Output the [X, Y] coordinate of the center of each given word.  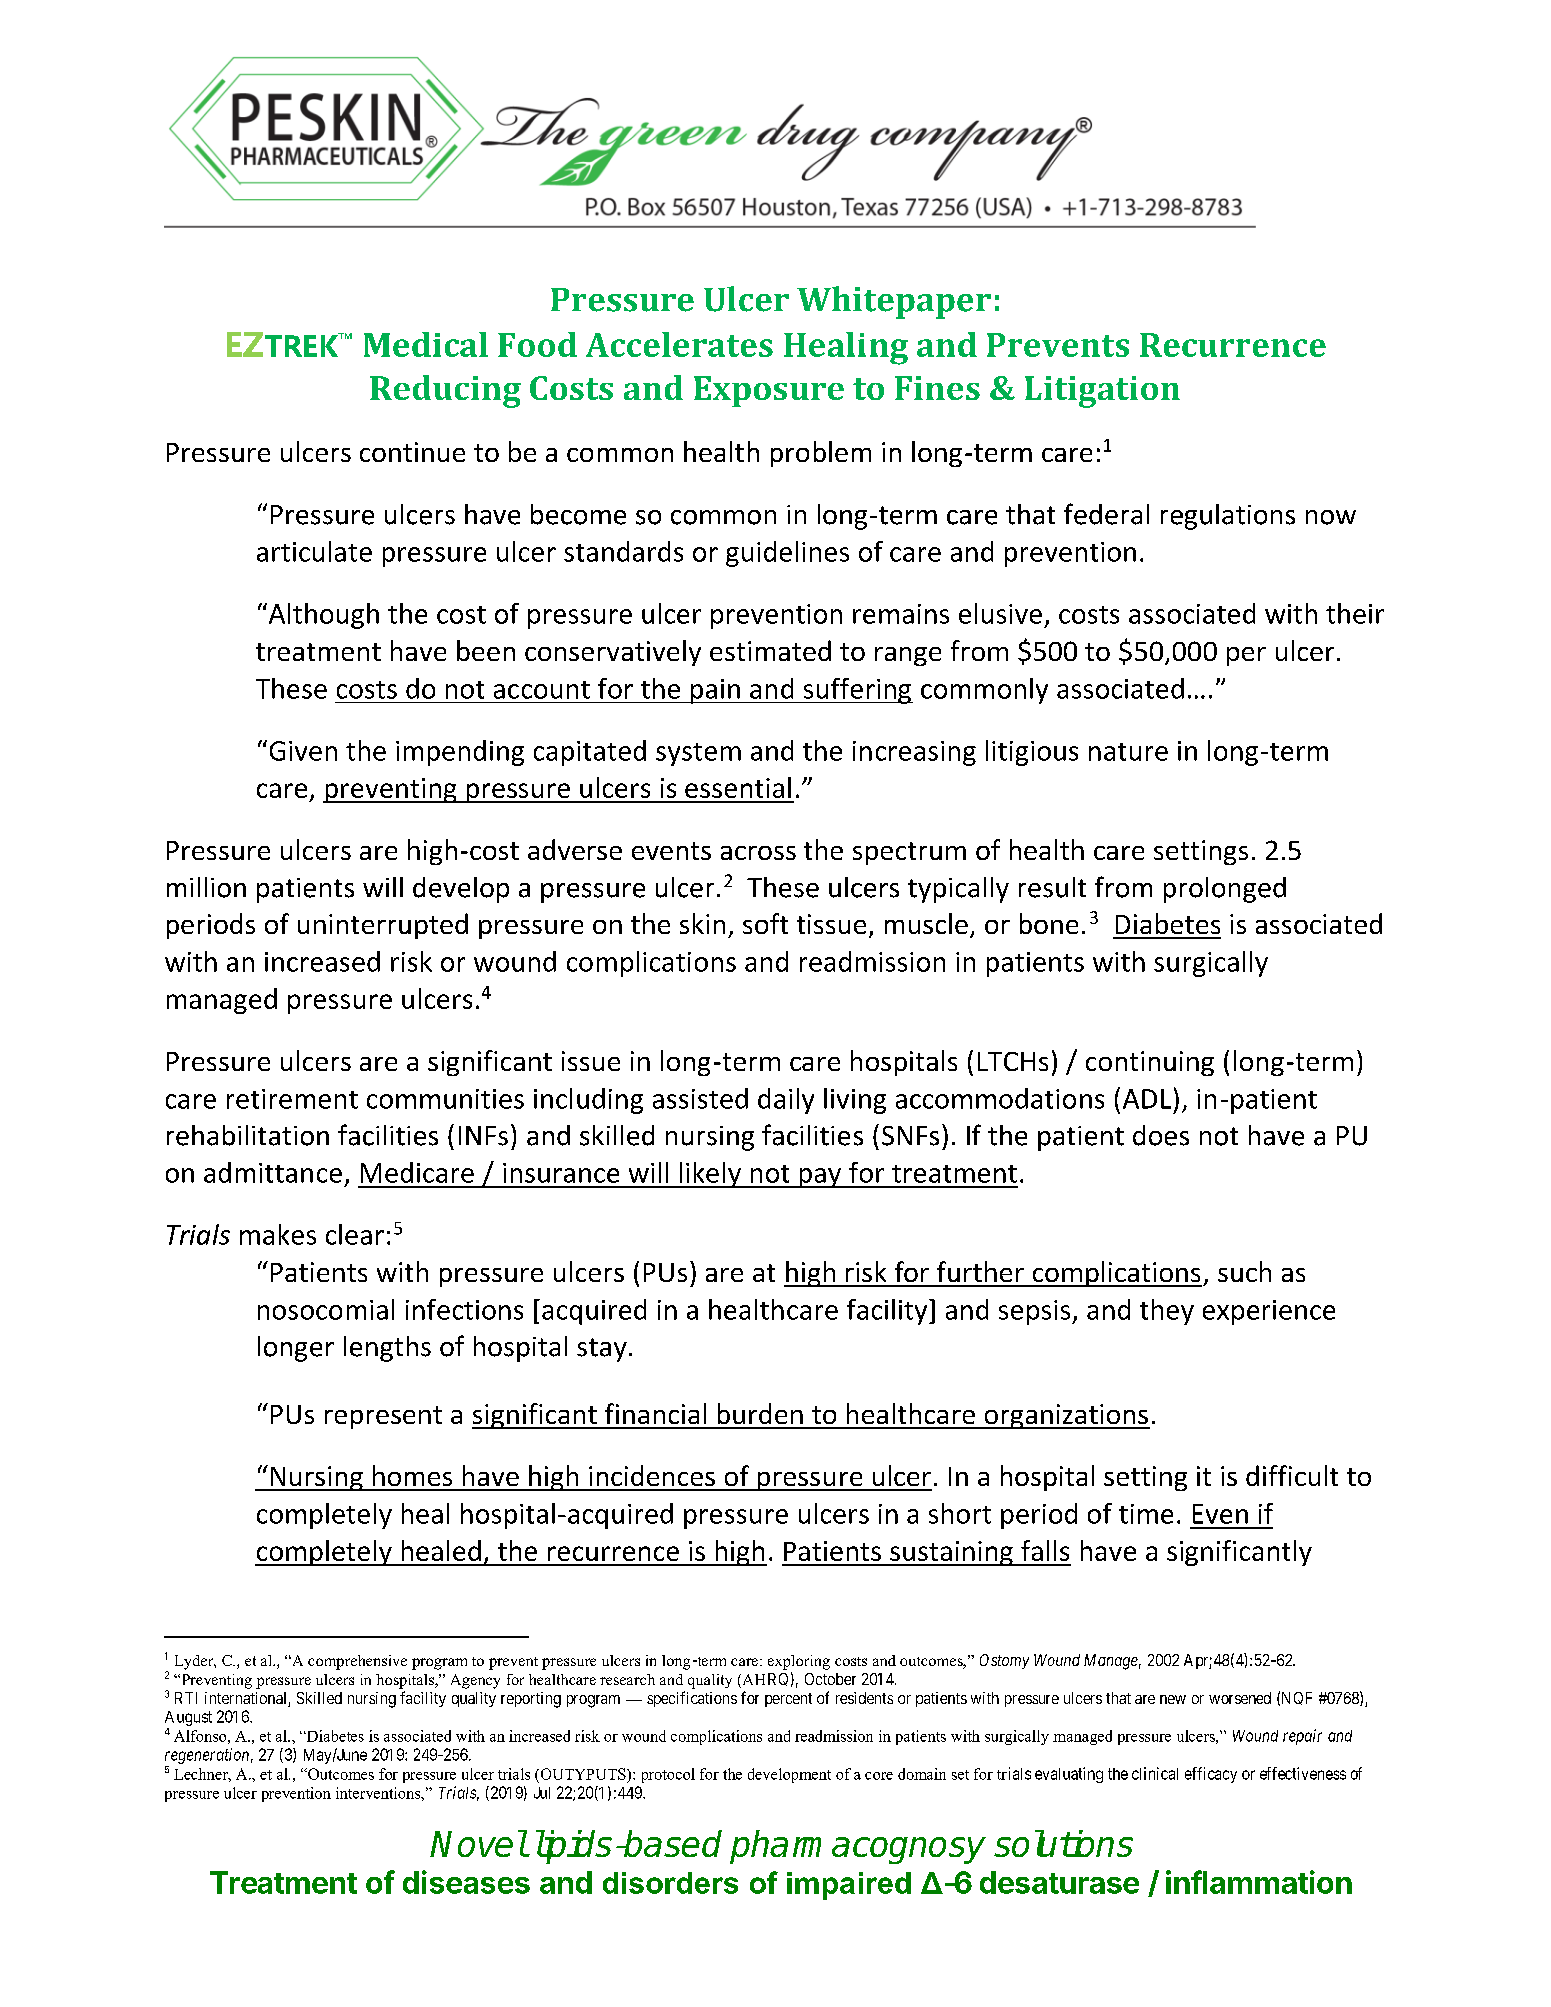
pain [715, 691]
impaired [849, 1886]
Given [303, 751]
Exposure [769, 391]
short [960, 1513]
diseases [466, 1882]
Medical [426, 344]
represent [383, 1417]
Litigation [1102, 392]
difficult [1292, 1475]
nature [1128, 752]
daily [786, 1101]
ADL [1147, 1099]
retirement [292, 1099]
